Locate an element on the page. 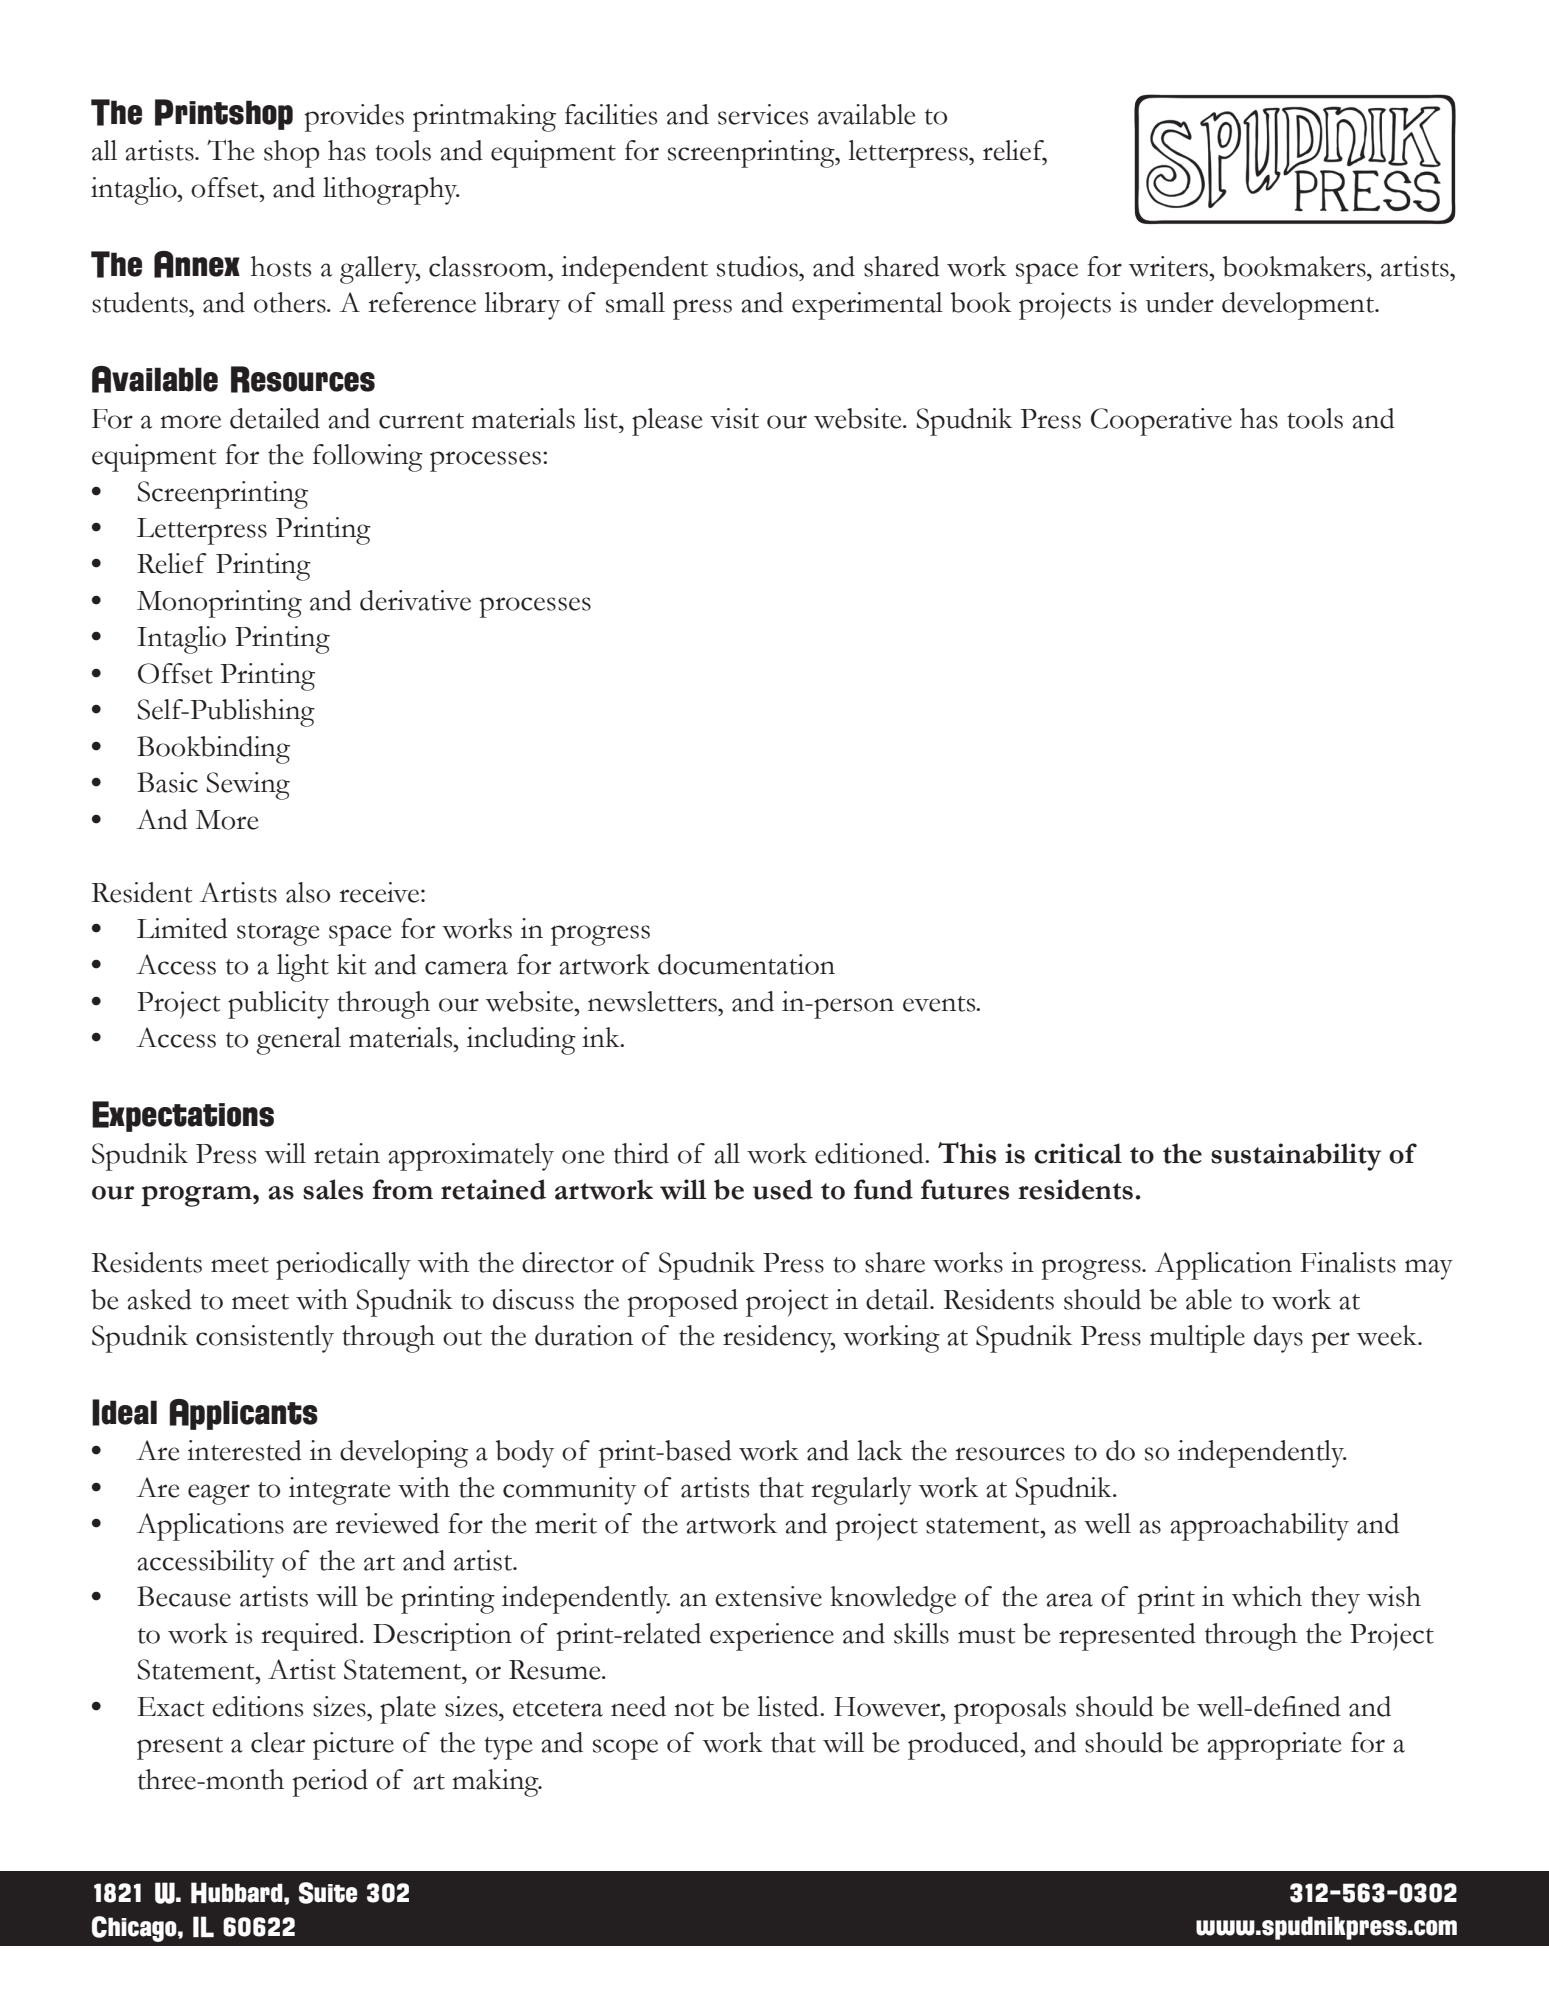 The image size is (1549, 2005). writers is located at coordinates (1170, 266).
